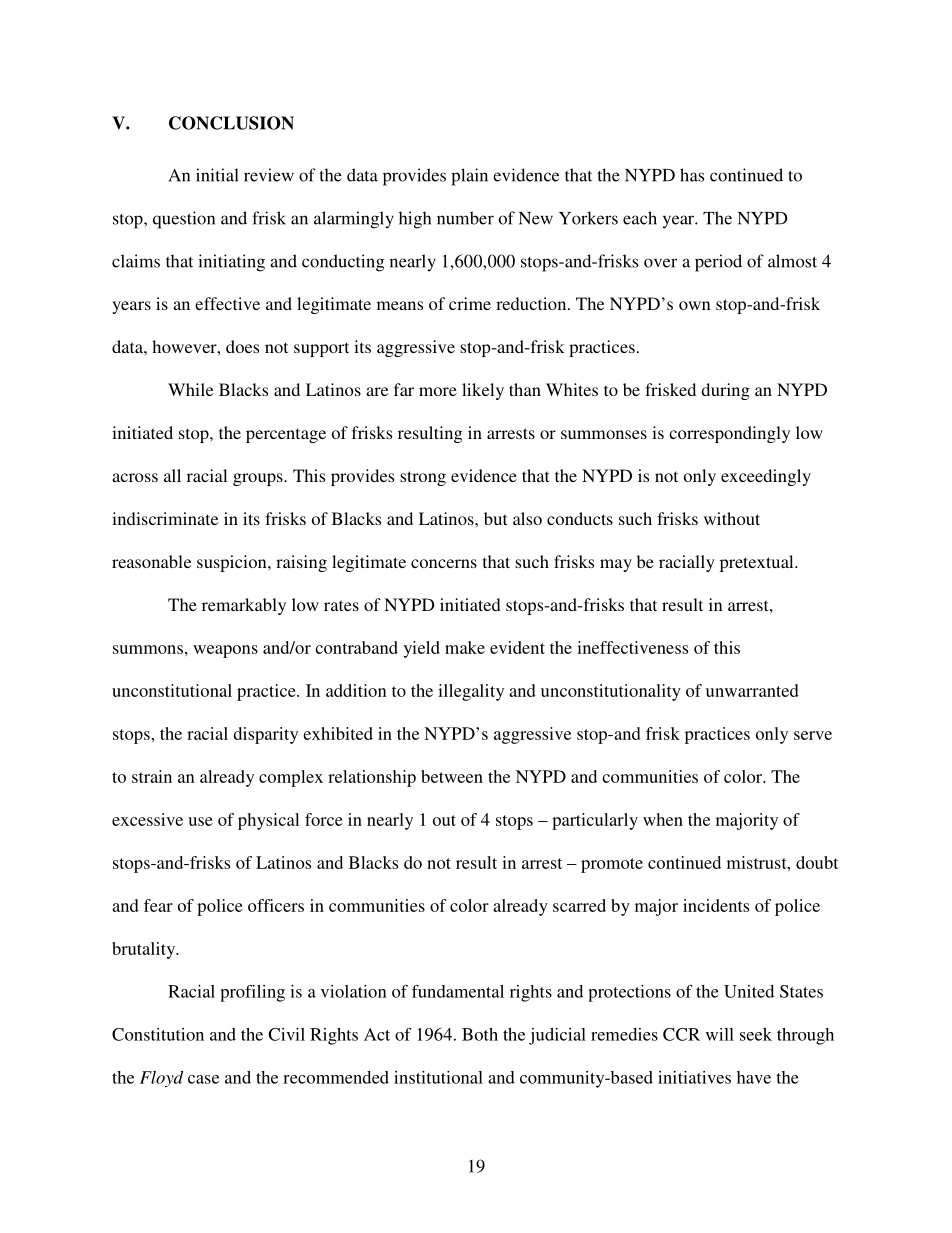 The height and width of the image is (1233, 952). What do you see at coordinates (692, 175) in the image?
I see `has` at bounding box center [692, 175].
